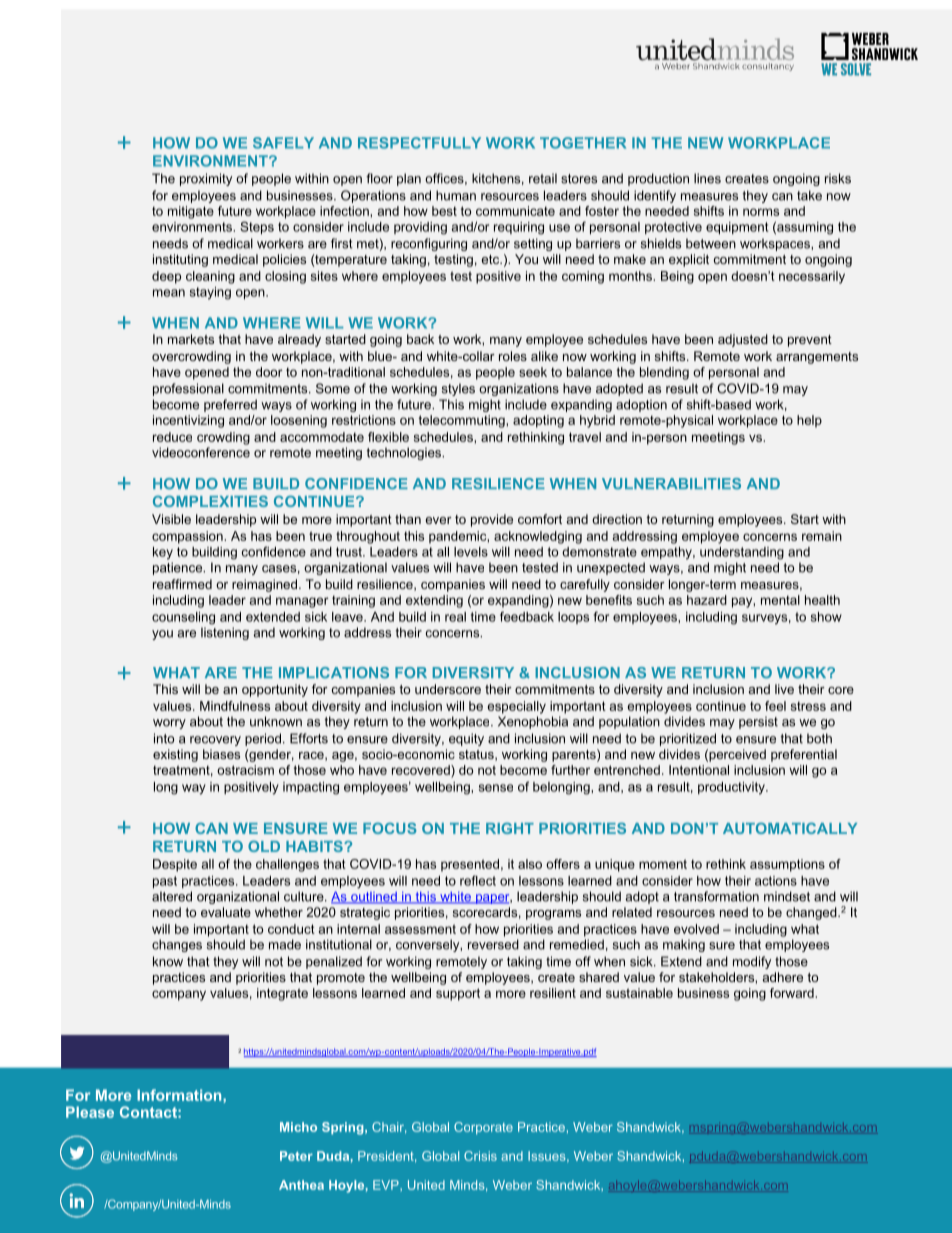 The width and height of the screenshot is (952, 1233). Describe the element at coordinates (225, 633) in the screenshot. I see `listening` at that location.
